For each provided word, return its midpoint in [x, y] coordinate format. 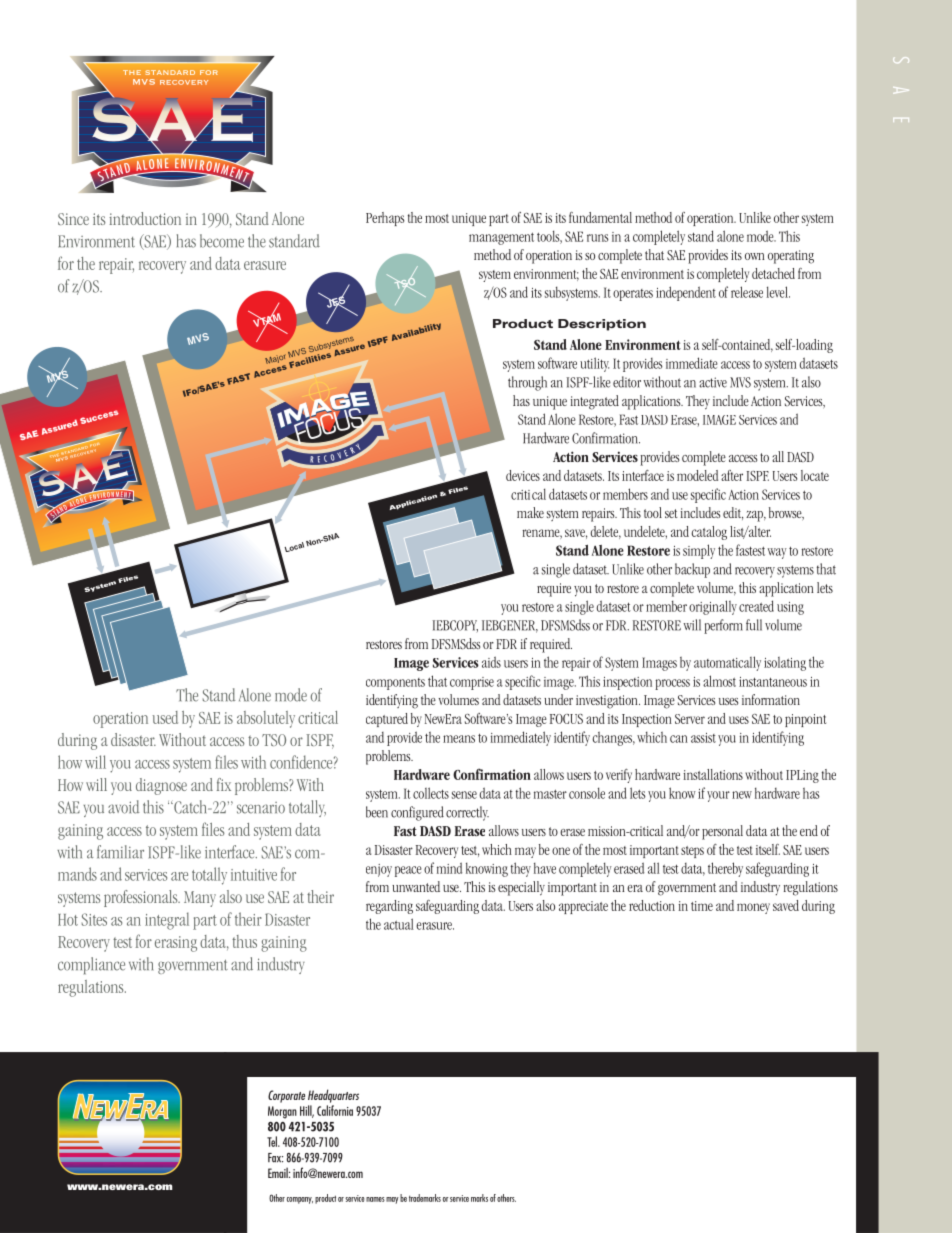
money [753, 908]
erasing [176, 944]
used [165, 717]
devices [523, 475]
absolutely [266, 719]
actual [399, 924]
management [501, 238]
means [459, 739]
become [222, 241]
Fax [275, 1158]
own [754, 256]
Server [690, 719]
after [732, 475]
